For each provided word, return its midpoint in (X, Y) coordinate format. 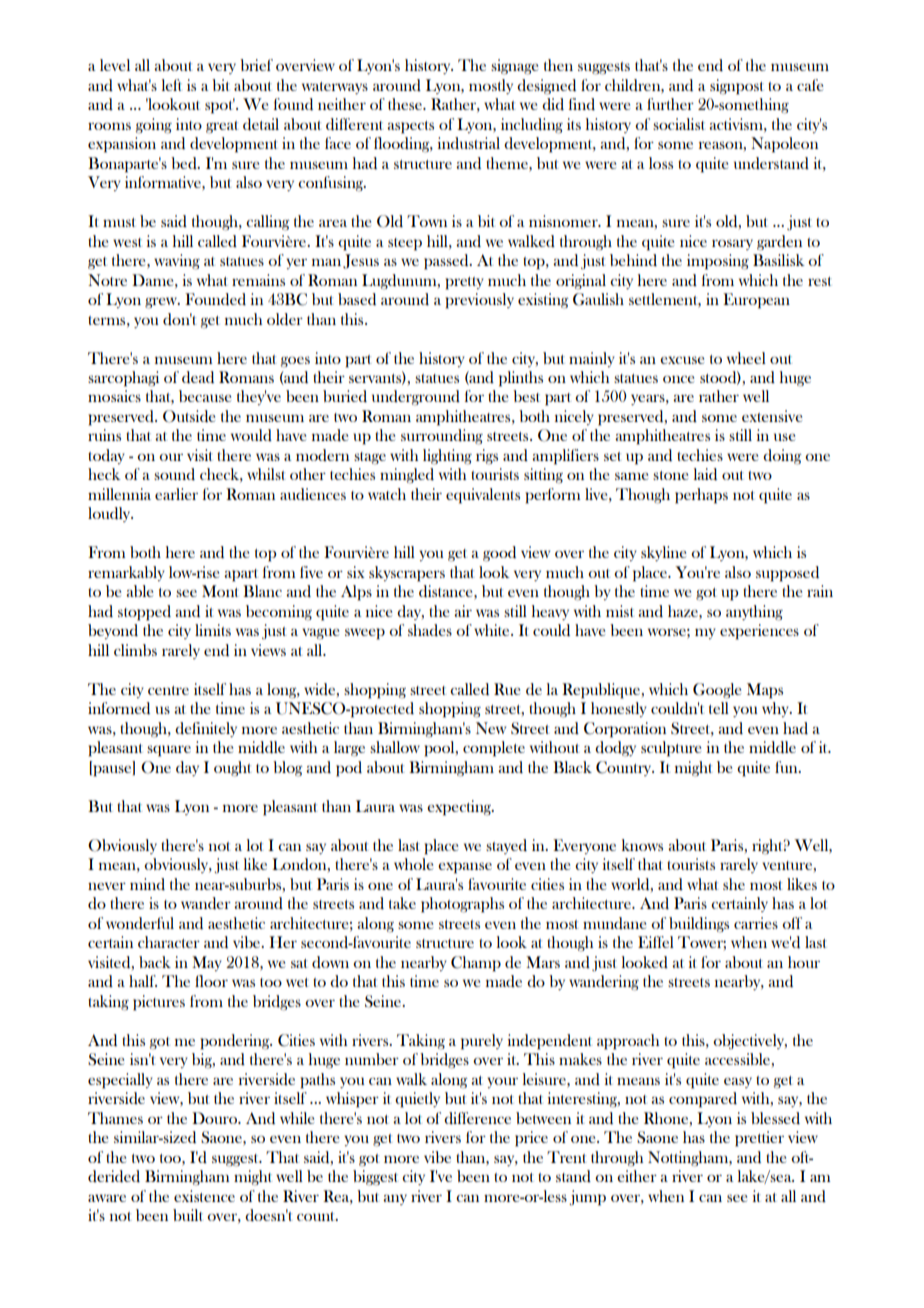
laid (705, 474)
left (172, 85)
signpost (737, 87)
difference (477, 1118)
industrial (469, 143)
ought (232, 769)
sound (174, 474)
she (734, 884)
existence (204, 1196)
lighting (447, 457)
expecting (460, 808)
